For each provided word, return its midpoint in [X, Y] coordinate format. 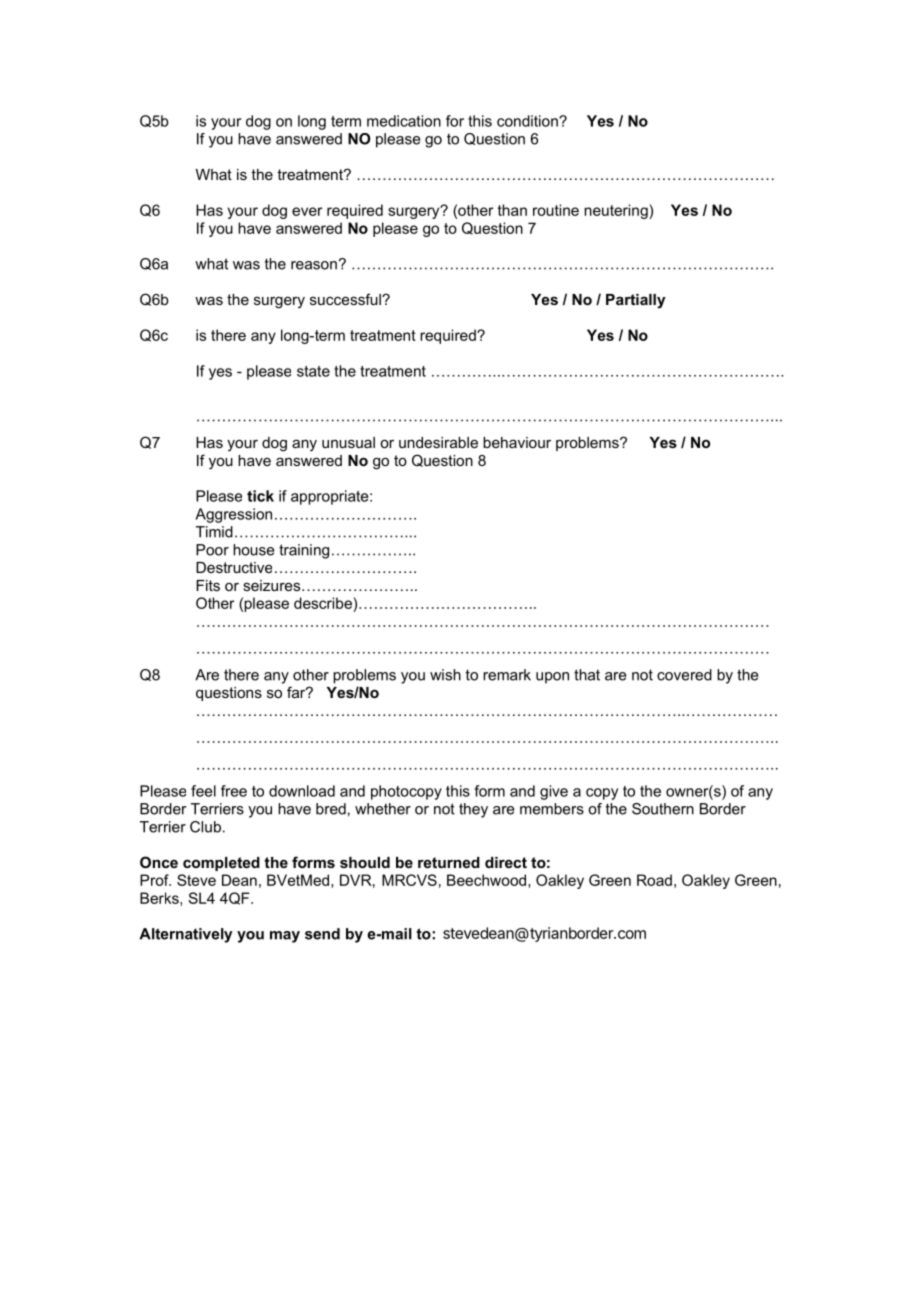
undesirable [438, 442]
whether [383, 809]
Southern [663, 809]
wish [445, 675]
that [587, 675]
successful [346, 299]
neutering [617, 211]
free [234, 791]
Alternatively [186, 935]
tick [260, 496]
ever [307, 211]
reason [314, 265]
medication [404, 121]
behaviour [517, 442]
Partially [635, 301]
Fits [208, 585]
